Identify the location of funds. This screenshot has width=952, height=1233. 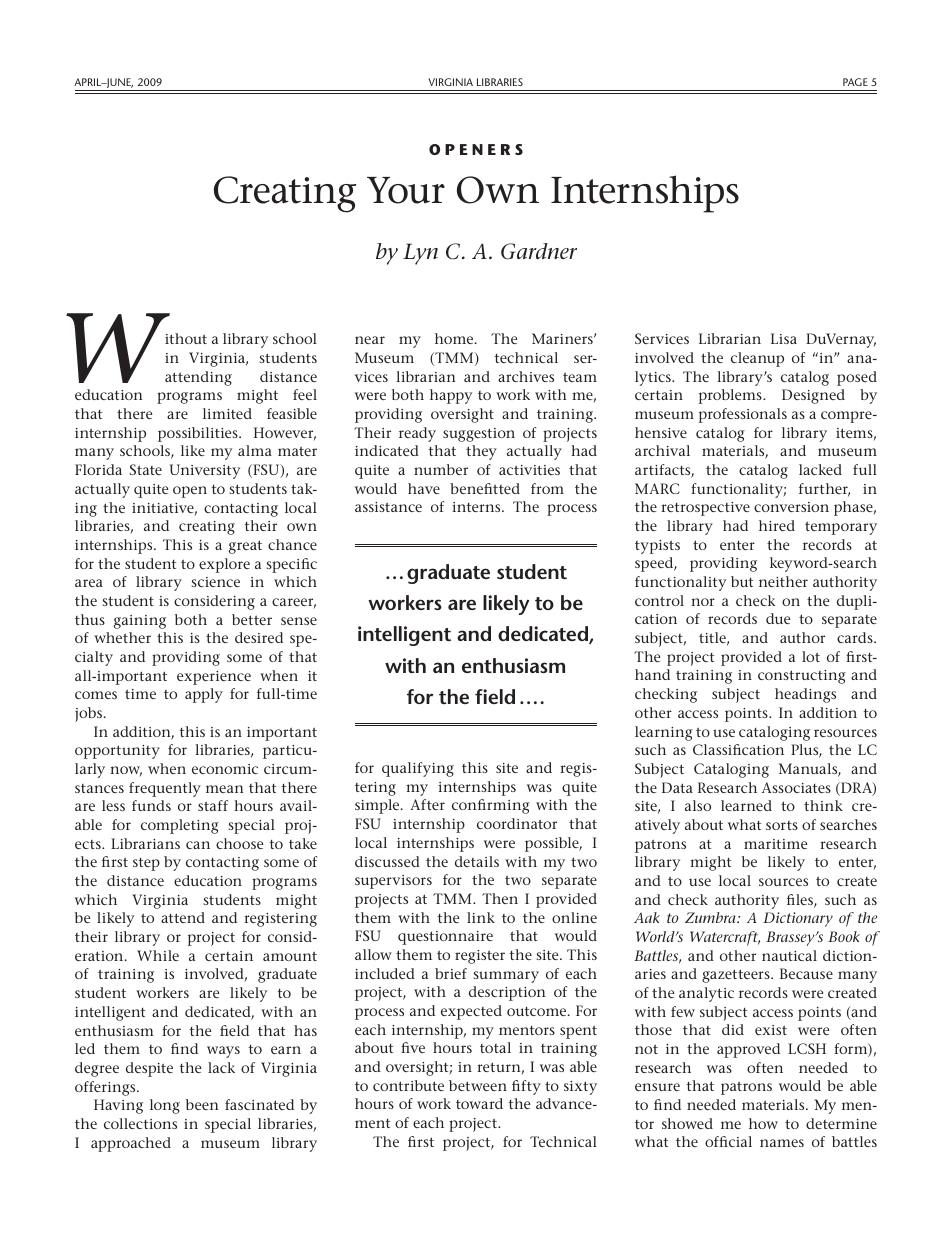
(151, 805).
